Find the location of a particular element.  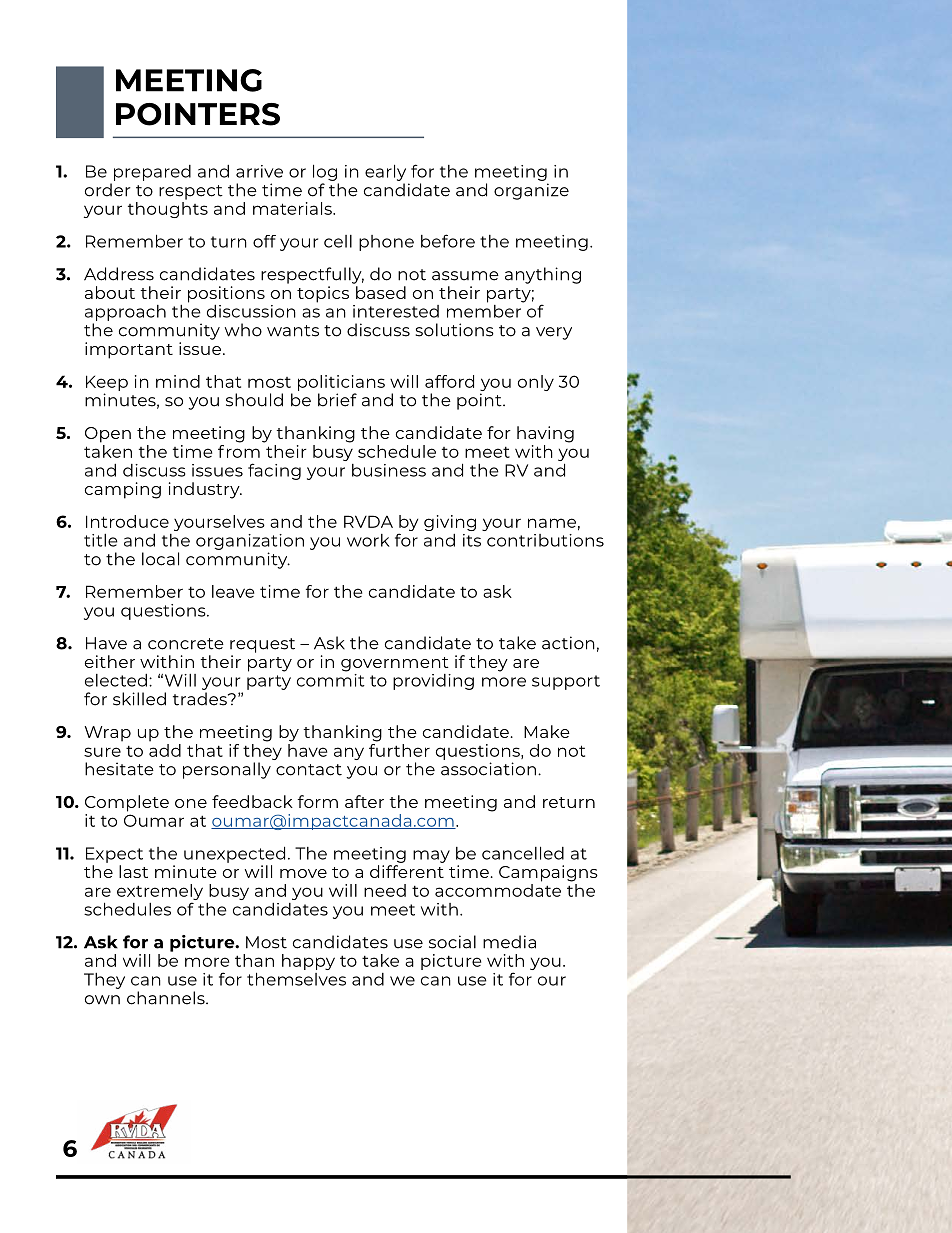

organize is located at coordinates (531, 191).
